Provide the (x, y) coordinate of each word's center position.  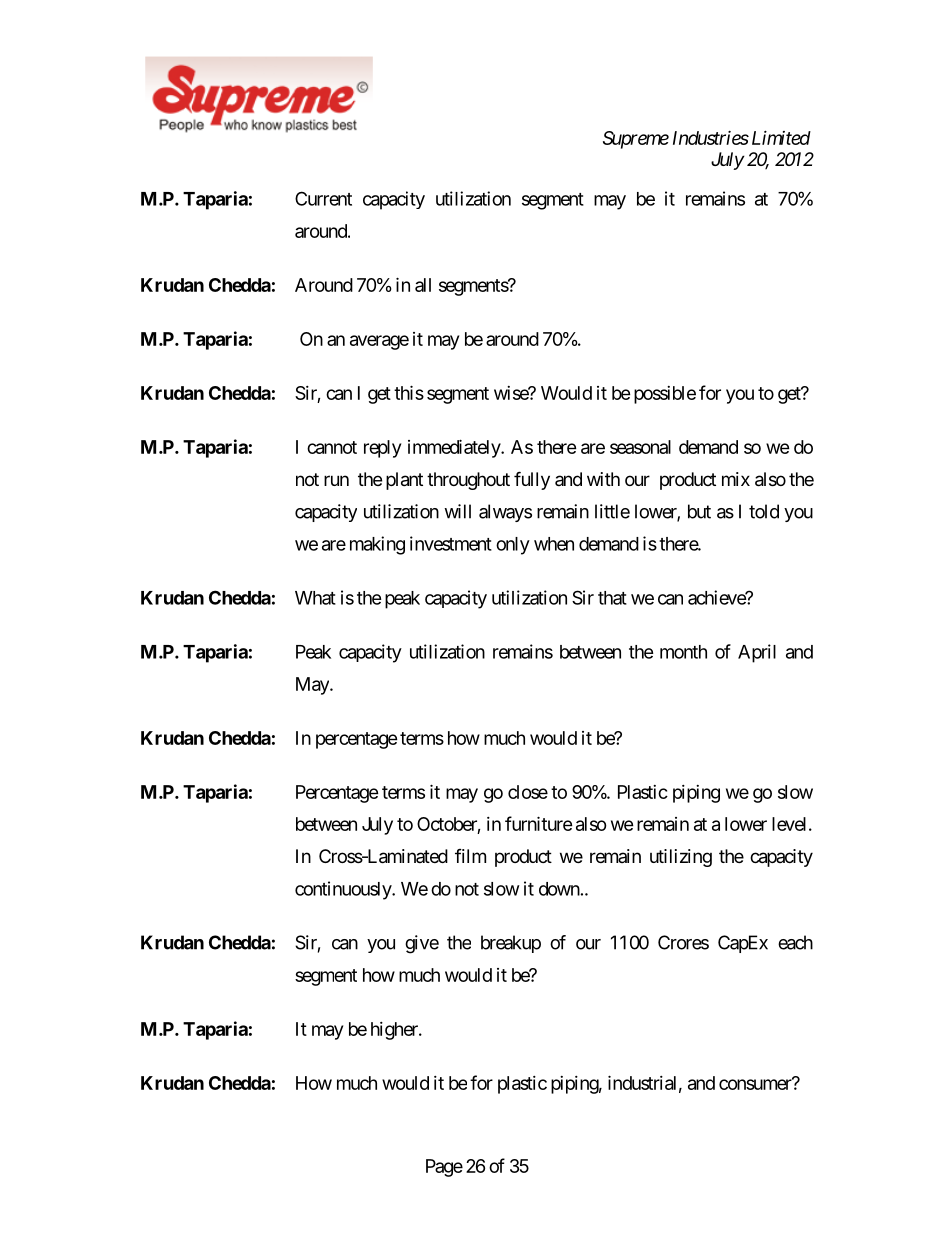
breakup (511, 944)
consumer (756, 1084)
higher (395, 1031)
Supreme (636, 140)
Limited (781, 137)
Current (323, 198)
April (757, 653)
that (612, 598)
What (315, 598)
